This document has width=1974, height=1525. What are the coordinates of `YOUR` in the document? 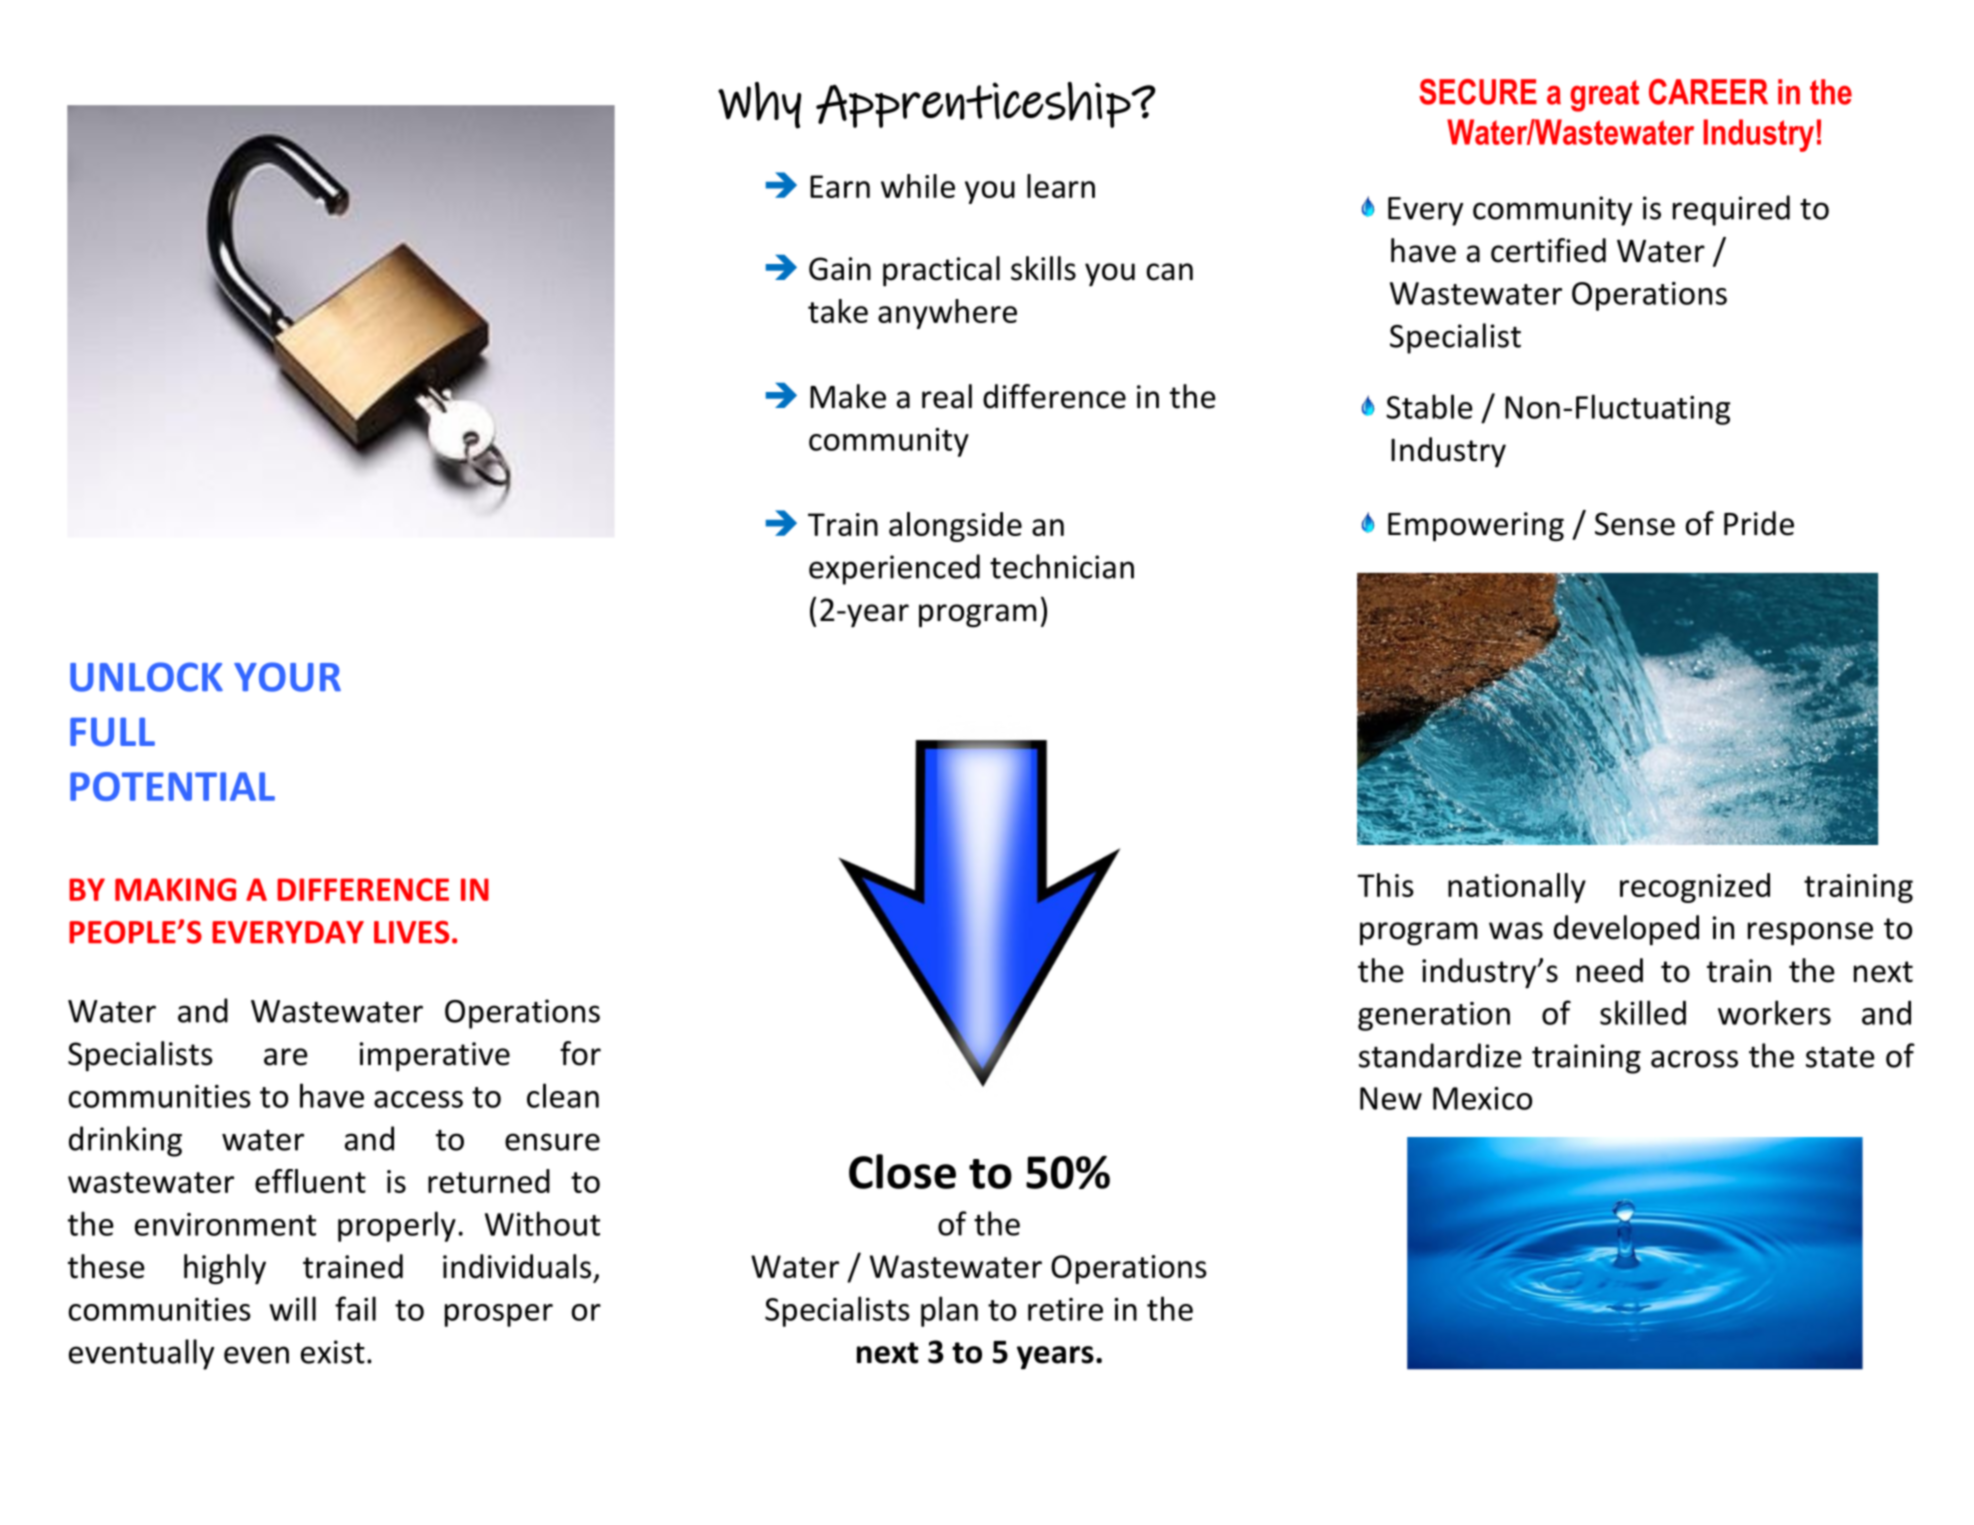 It's located at (287, 677).
